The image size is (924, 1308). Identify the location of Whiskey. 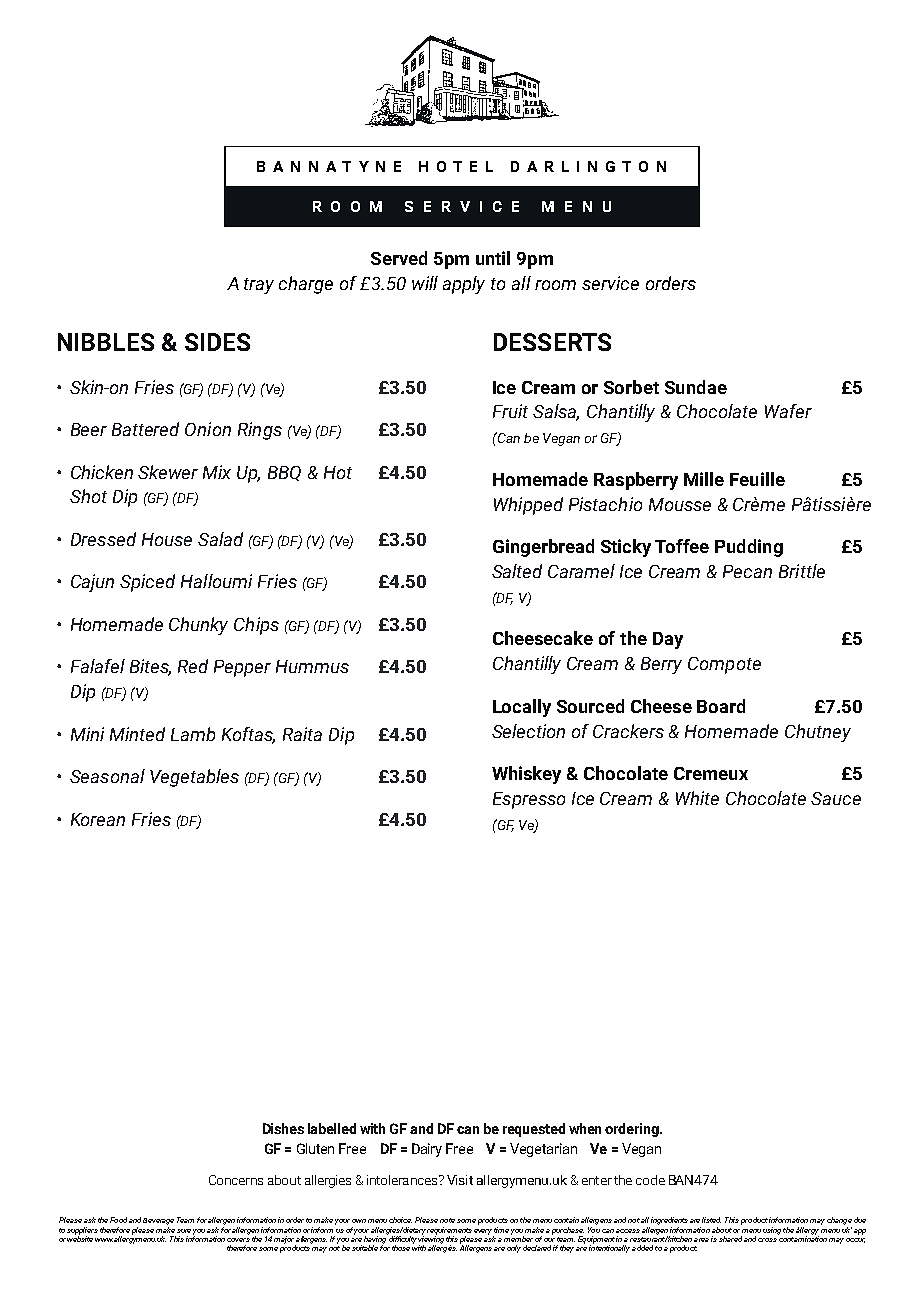
(526, 775).
